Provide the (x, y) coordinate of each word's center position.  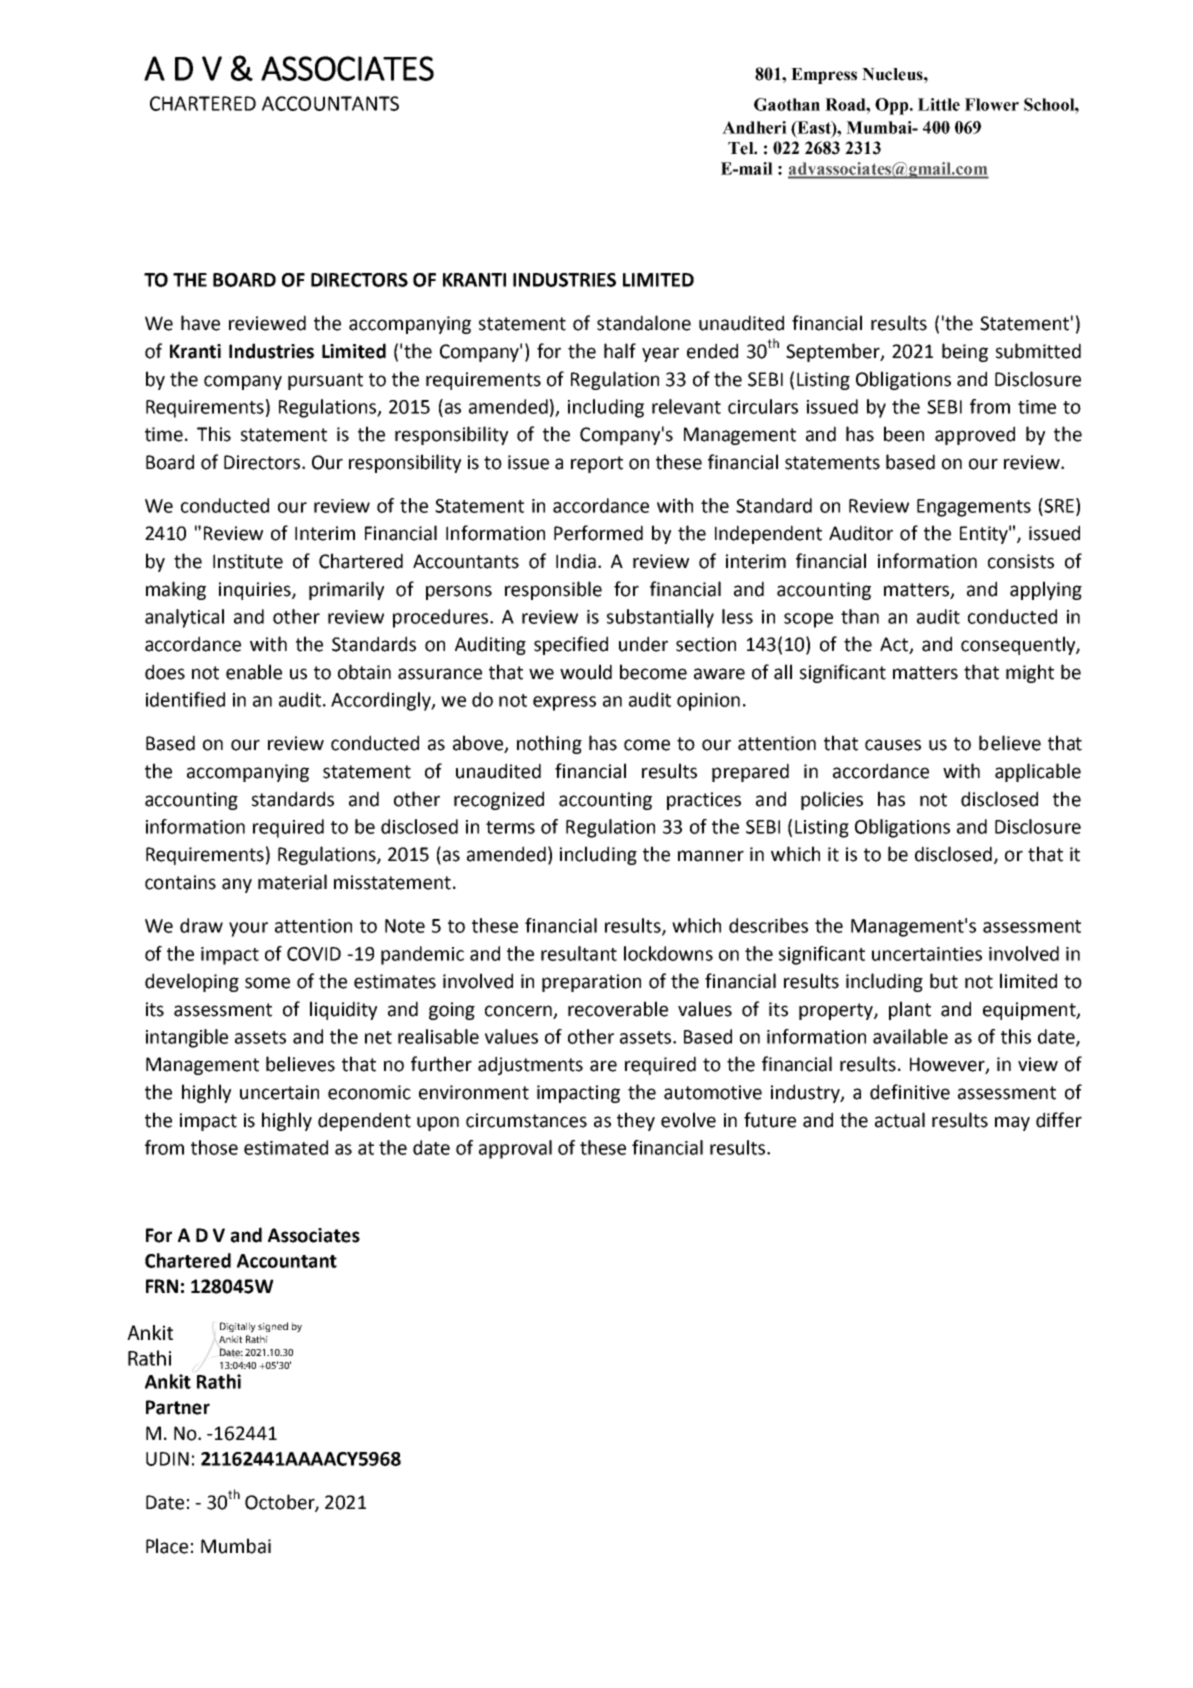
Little (939, 104)
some (267, 983)
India (576, 561)
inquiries (256, 591)
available (910, 1036)
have (200, 323)
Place (167, 1546)
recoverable (618, 1009)
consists (1021, 561)
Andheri (754, 127)
